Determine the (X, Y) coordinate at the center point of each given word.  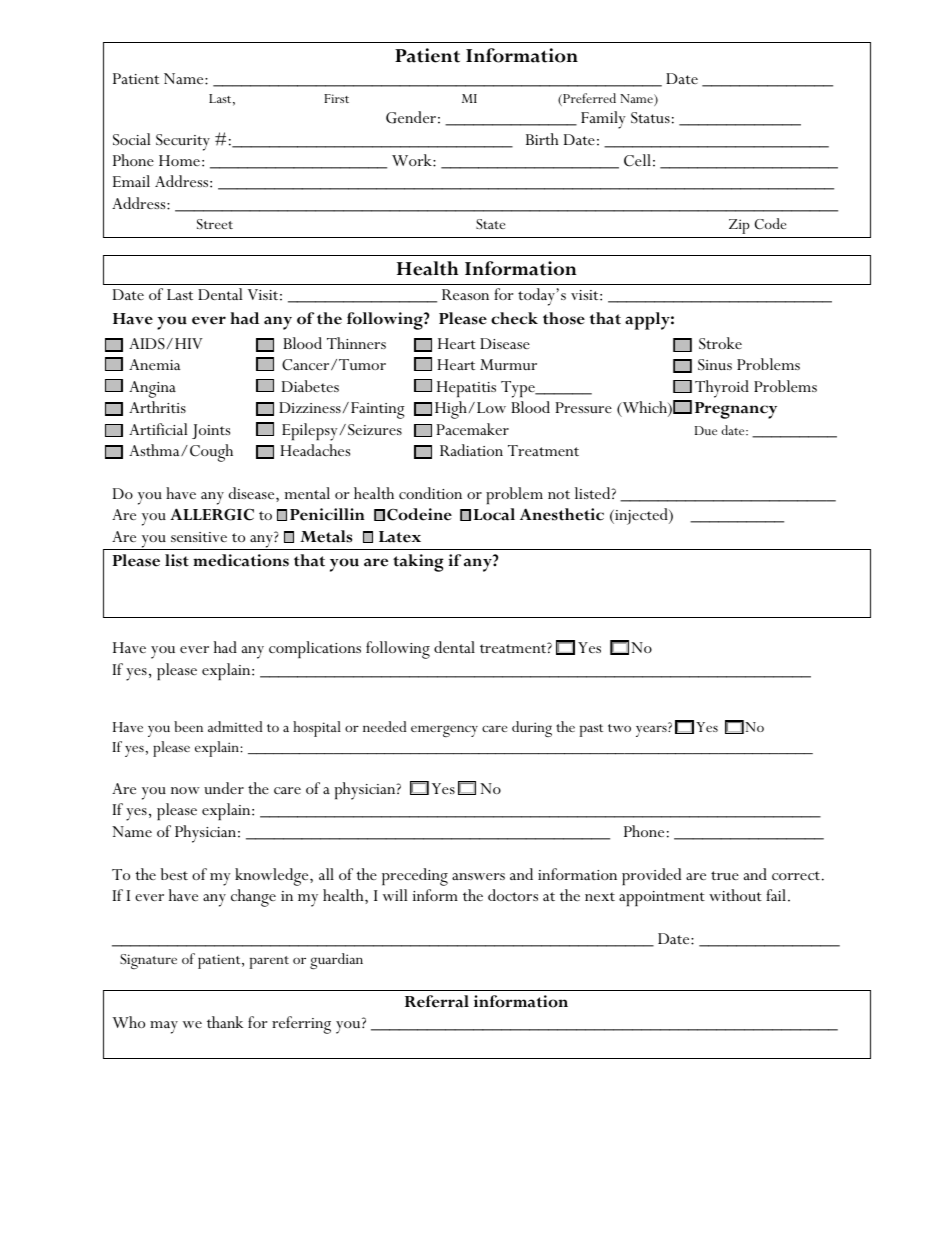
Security (183, 142)
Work (413, 160)
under (224, 788)
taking (418, 563)
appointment (662, 898)
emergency (444, 731)
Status (650, 118)
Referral (437, 1001)
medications (241, 560)
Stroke (720, 343)
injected (641, 516)
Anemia (154, 364)
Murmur (508, 364)
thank (225, 1022)
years (652, 731)
